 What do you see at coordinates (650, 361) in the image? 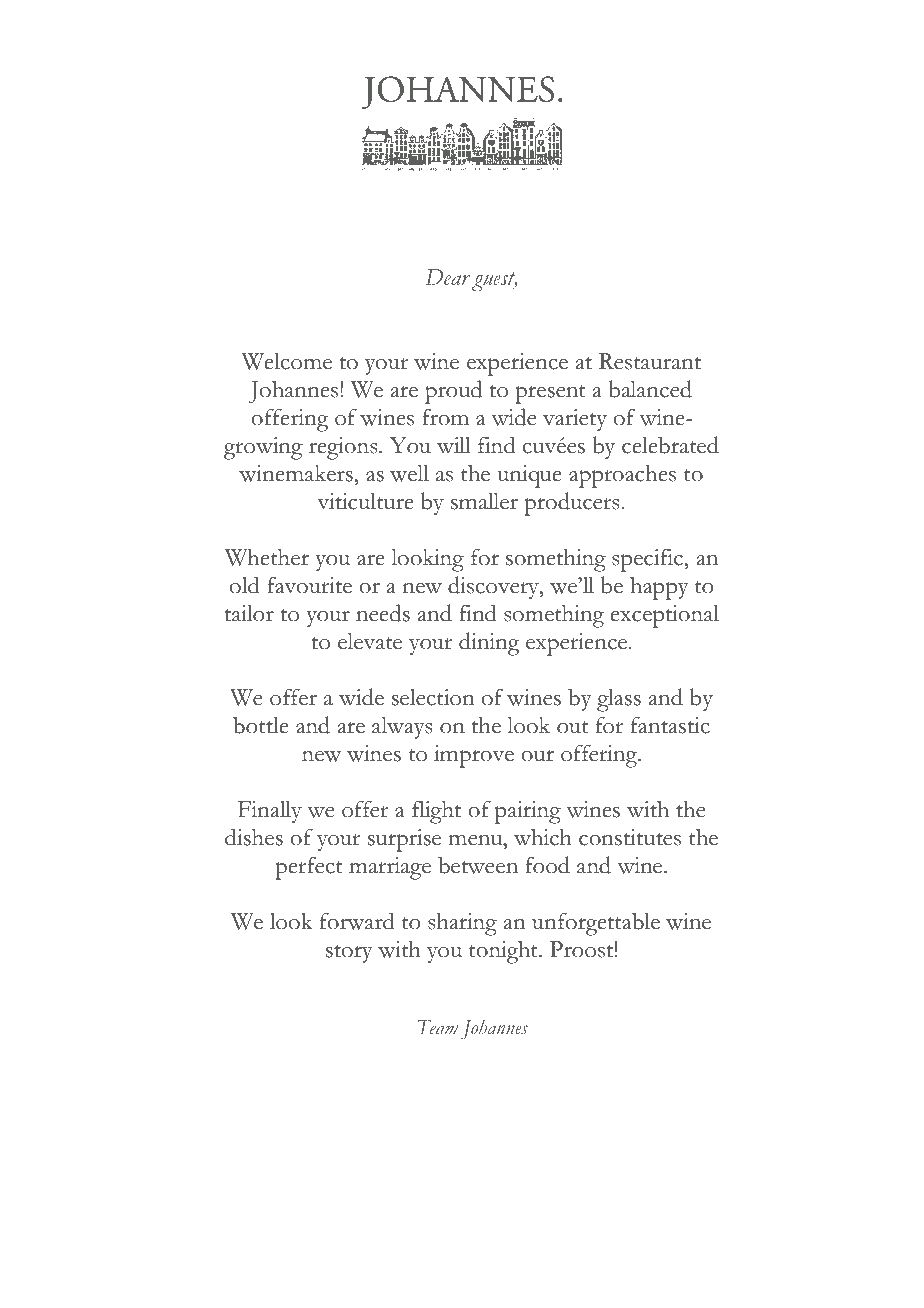
I see `Restaurant` at bounding box center [650, 361].
